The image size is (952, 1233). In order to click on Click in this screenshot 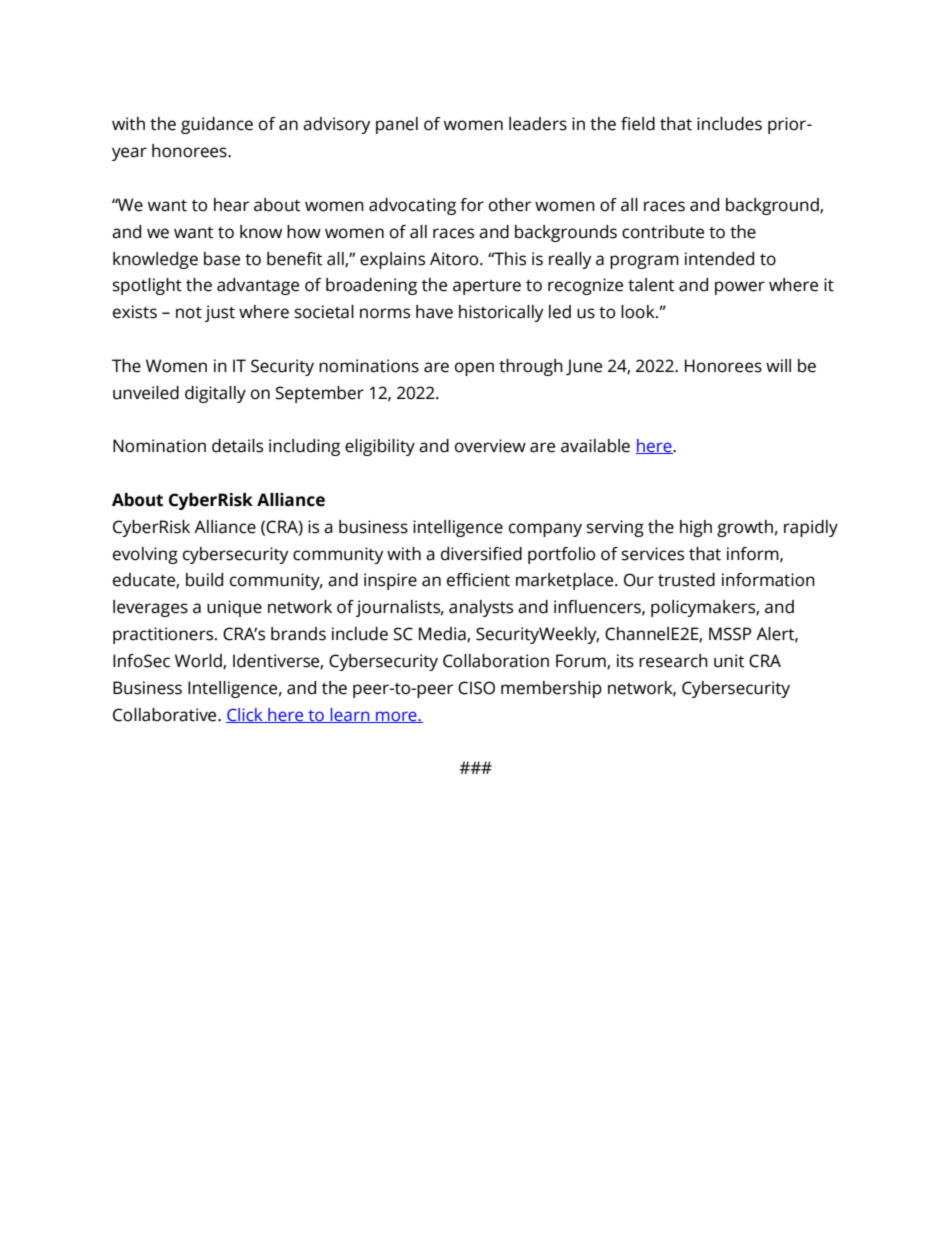, I will do `click(245, 715)`.
